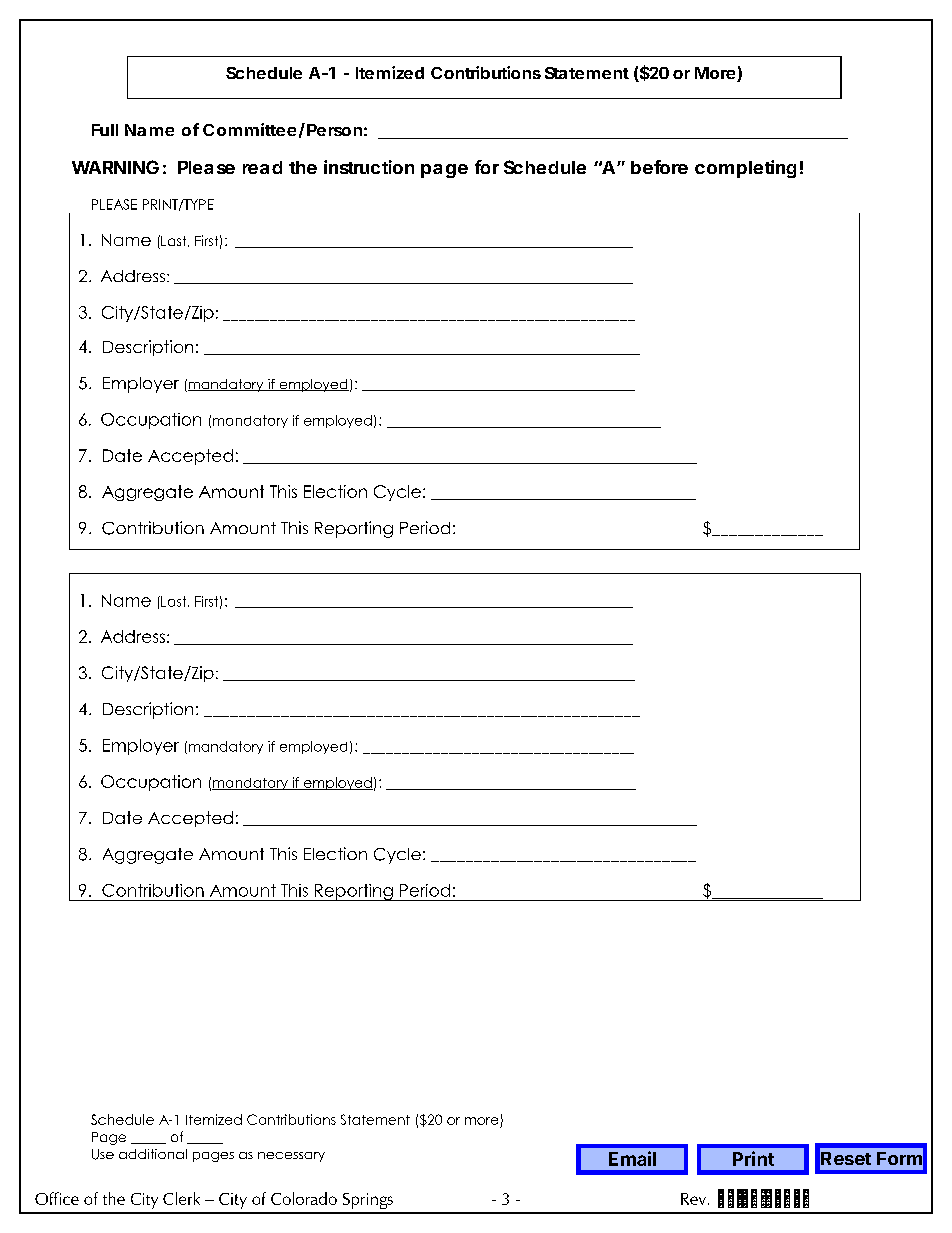 The width and height of the document is (952, 1233). What do you see at coordinates (304, 1198) in the document?
I see `Colorado` at bounding box center [304, 1198].
